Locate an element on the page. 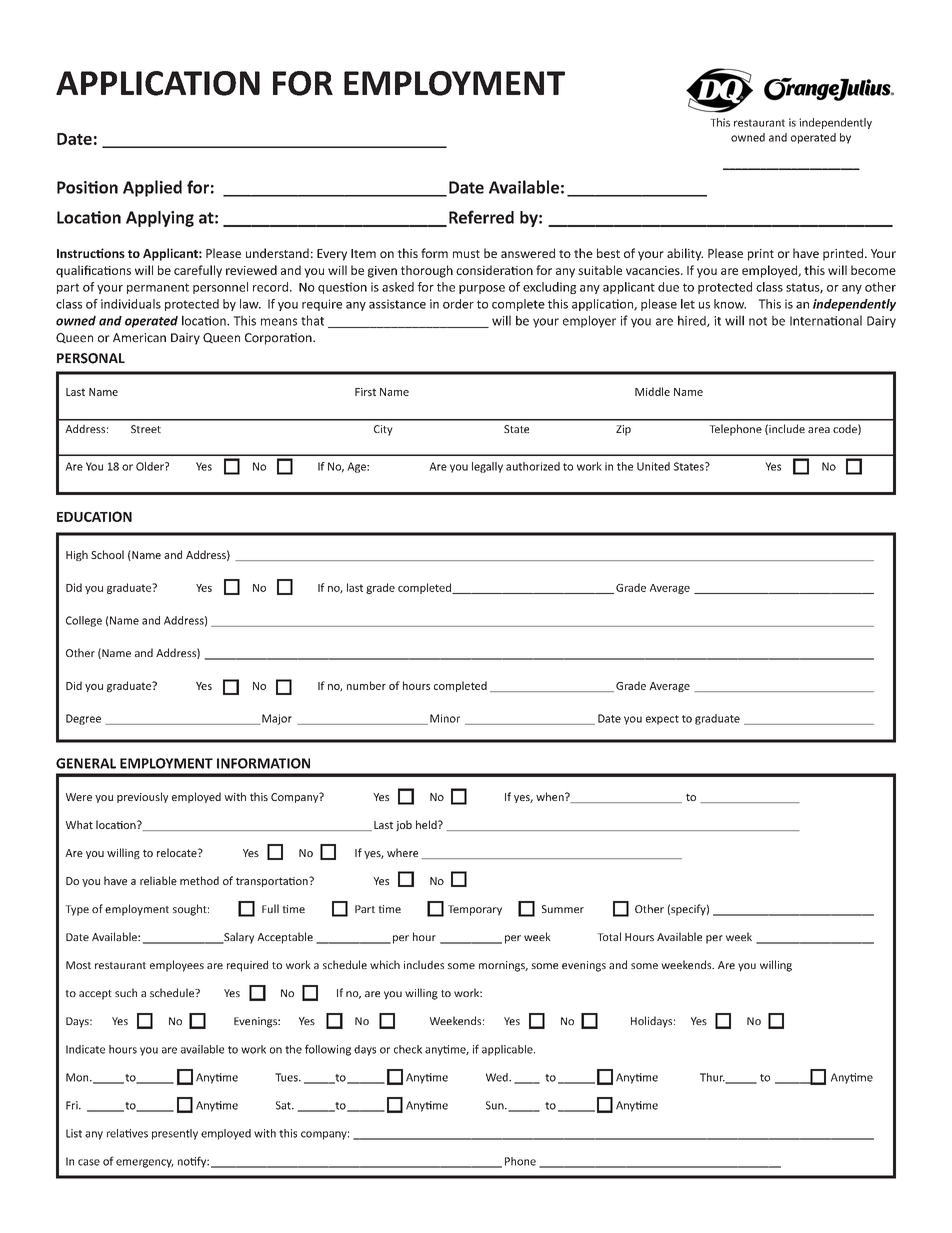 The height and width of the page is (1233, 952). United is located at coordinates (653, 466).
